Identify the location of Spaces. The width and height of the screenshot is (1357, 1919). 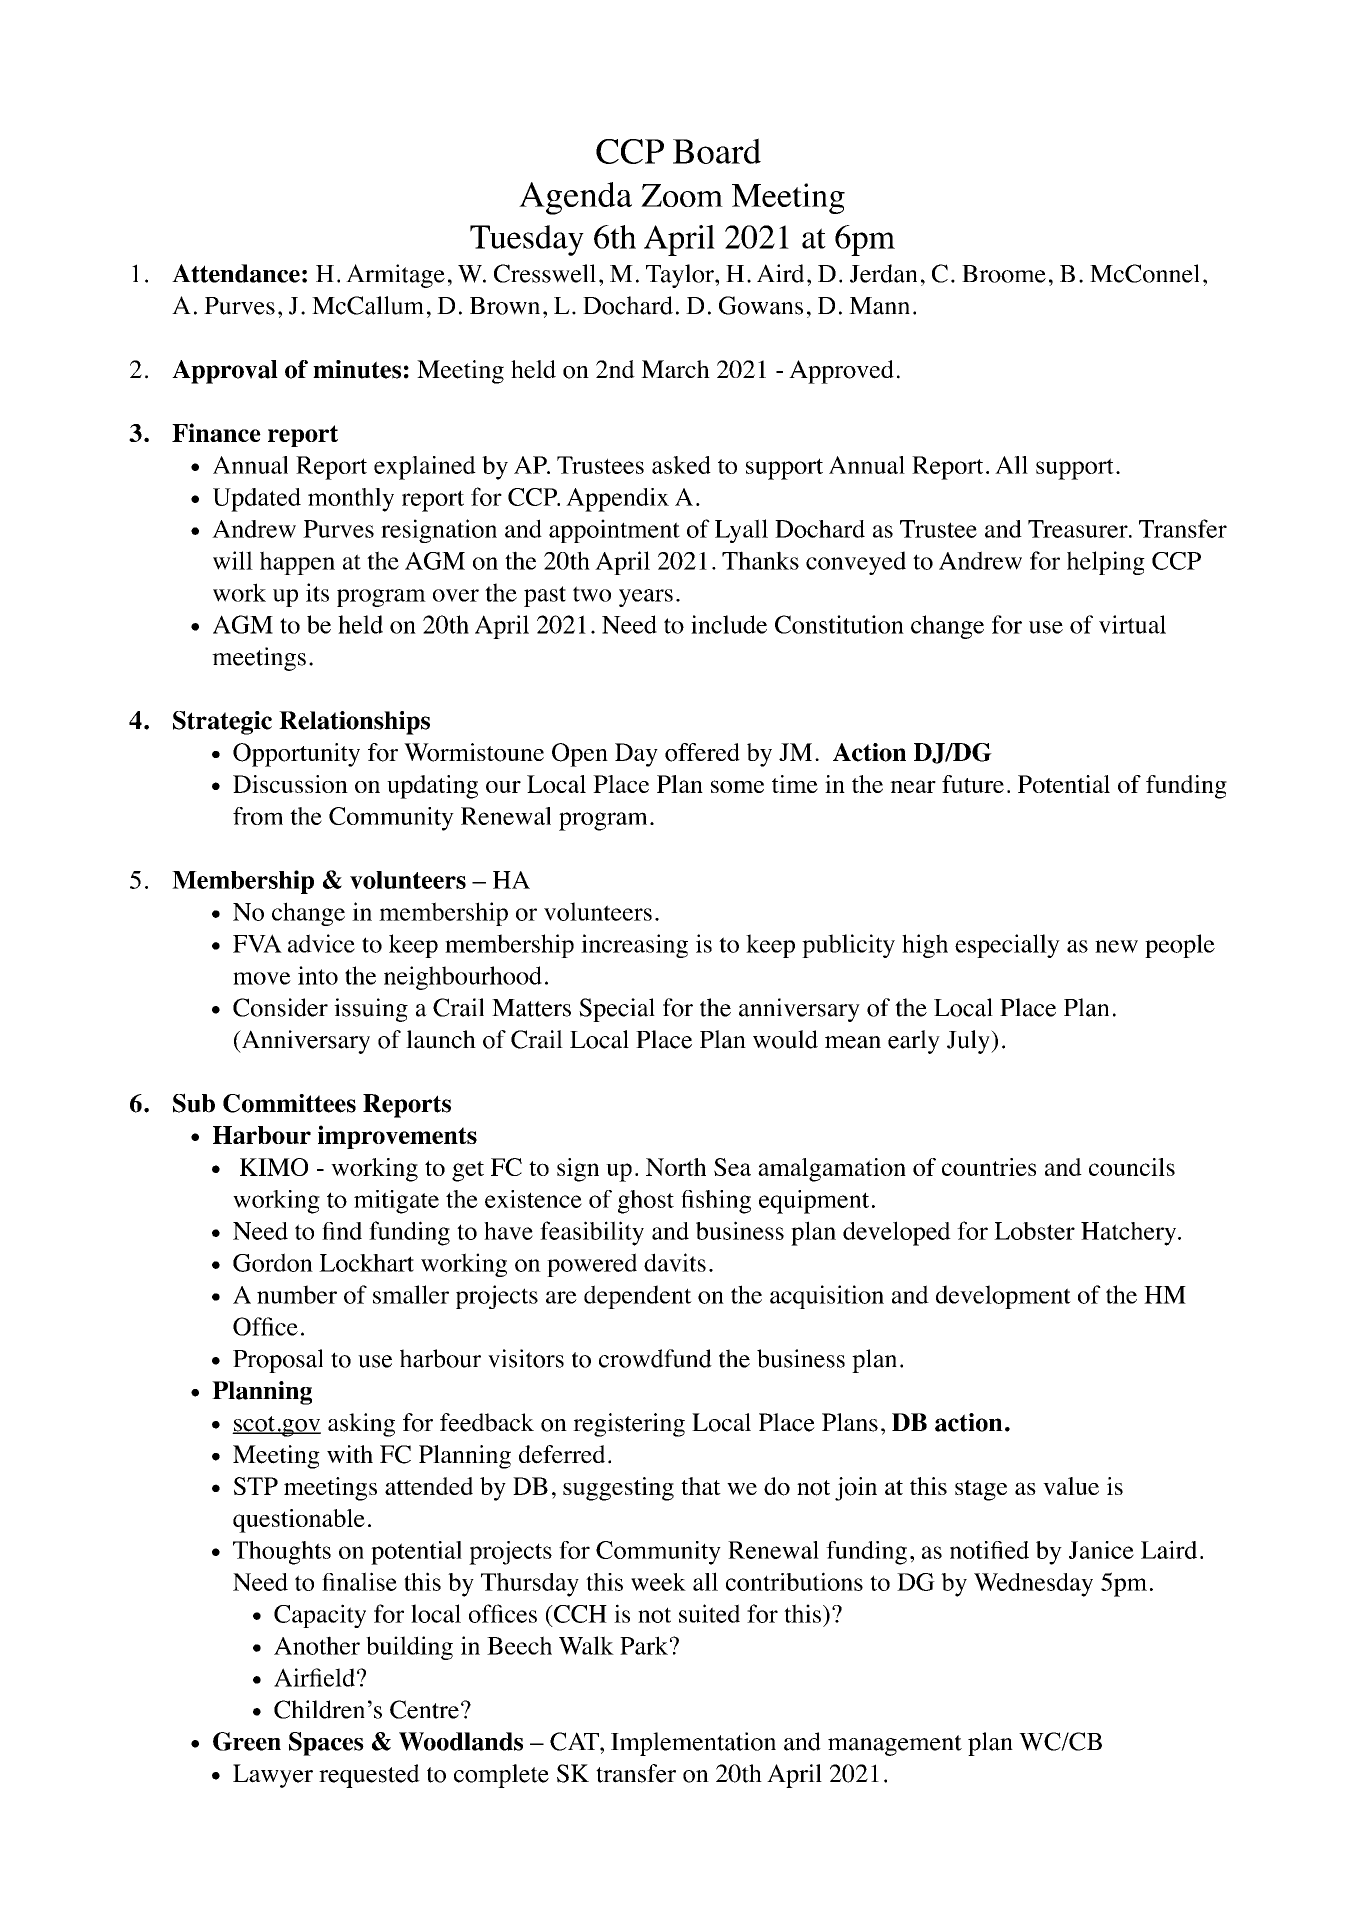
(326, 1744).
